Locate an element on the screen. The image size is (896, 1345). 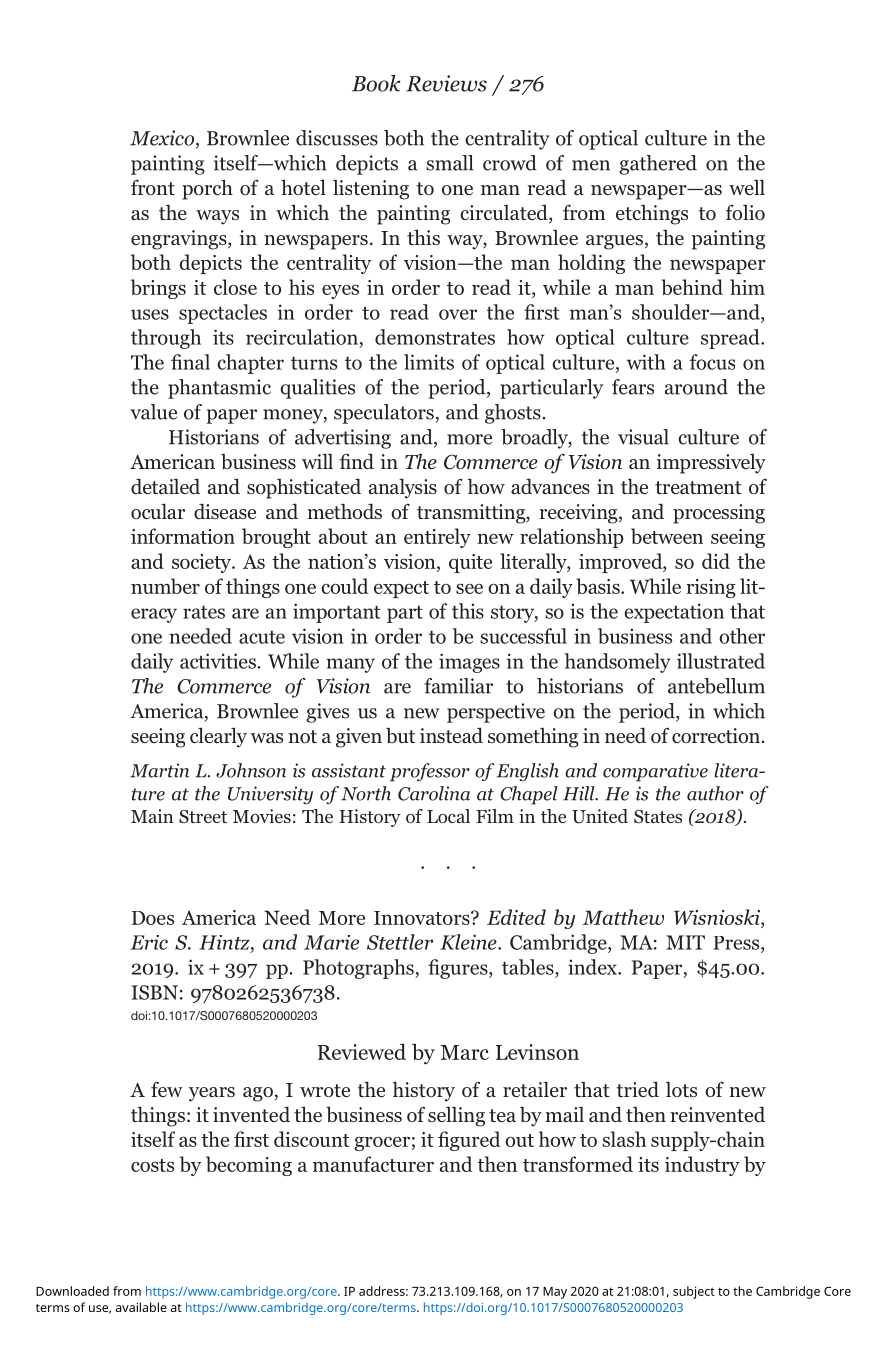
gathered is located at coordinates (658, 165).
